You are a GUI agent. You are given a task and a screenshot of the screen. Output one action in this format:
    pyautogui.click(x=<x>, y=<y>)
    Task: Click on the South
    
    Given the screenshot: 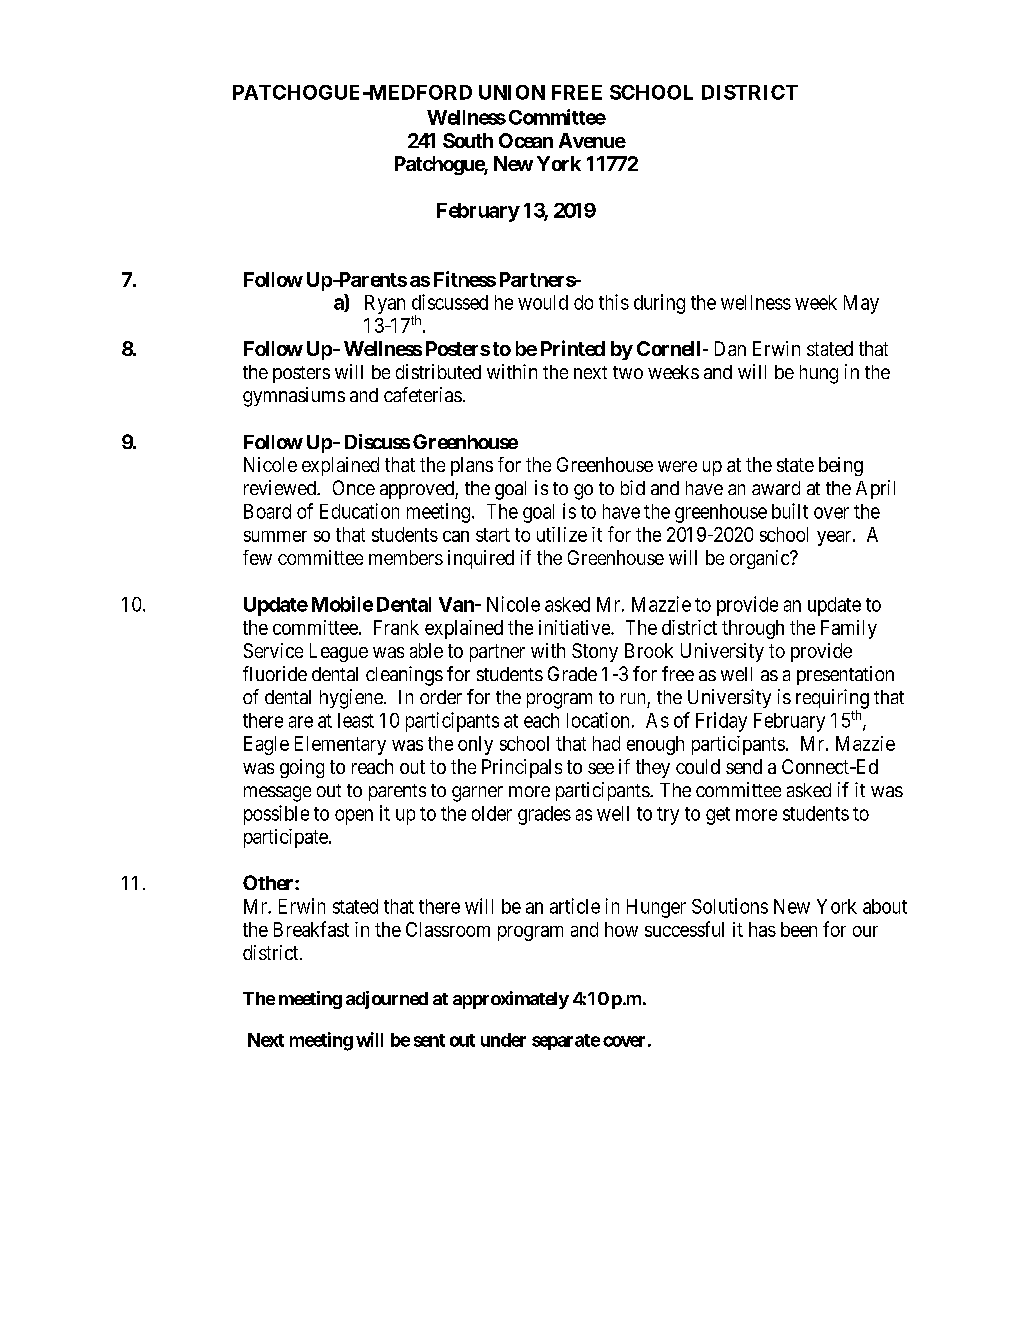 What is the action you would take?
    pyautogui.click(x=468, y=140)
